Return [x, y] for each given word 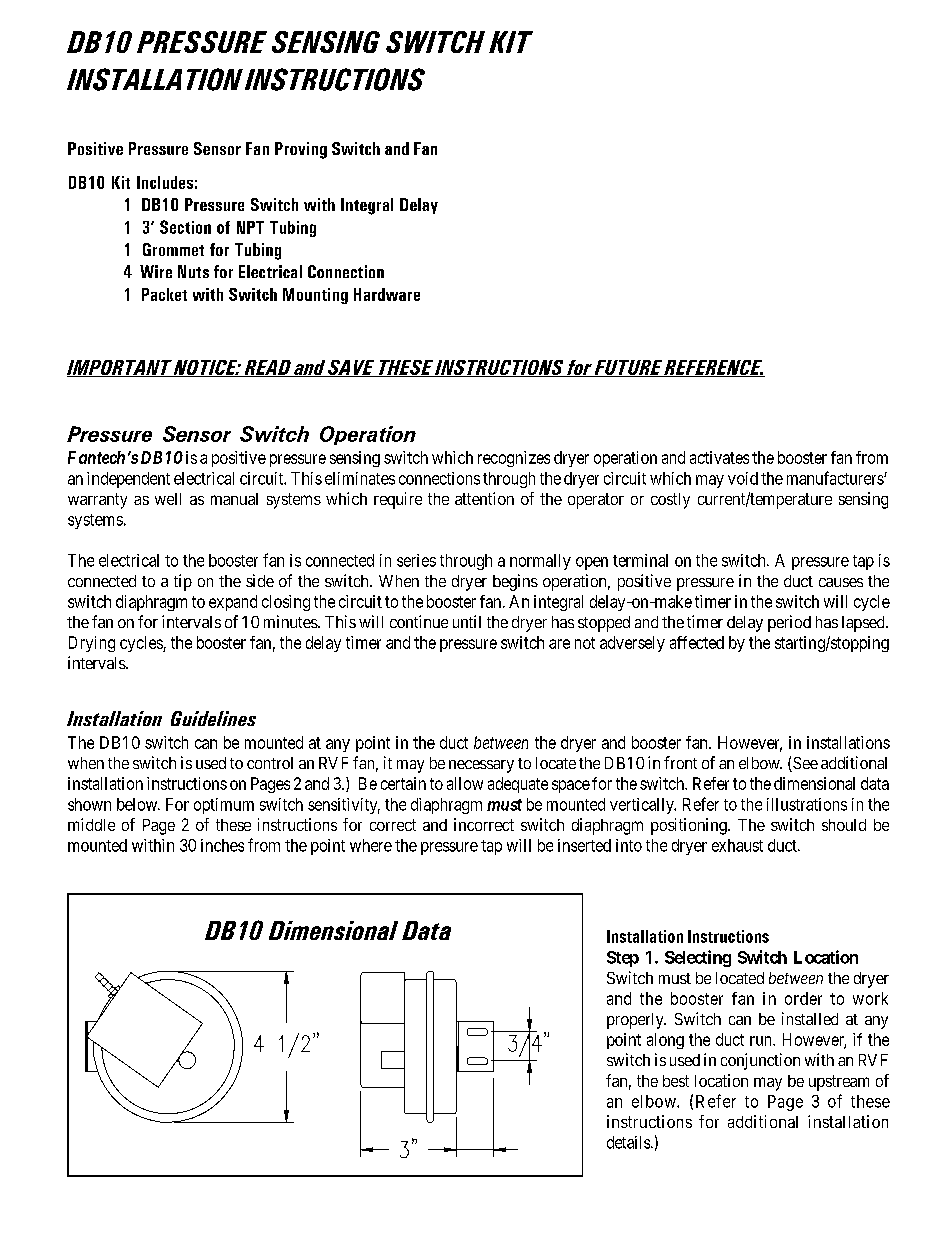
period [789, 623]
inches [222, 845]
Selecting [698, 958]
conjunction [760, 1061]
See [804, 764]
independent [128, 480]
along [665, 1041]
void [743, 478]
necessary [481, 766]
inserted [584, 845]
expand [233, 603]
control [270, 763]
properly [636, 1021]
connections [439, 478]
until [467, 621]
